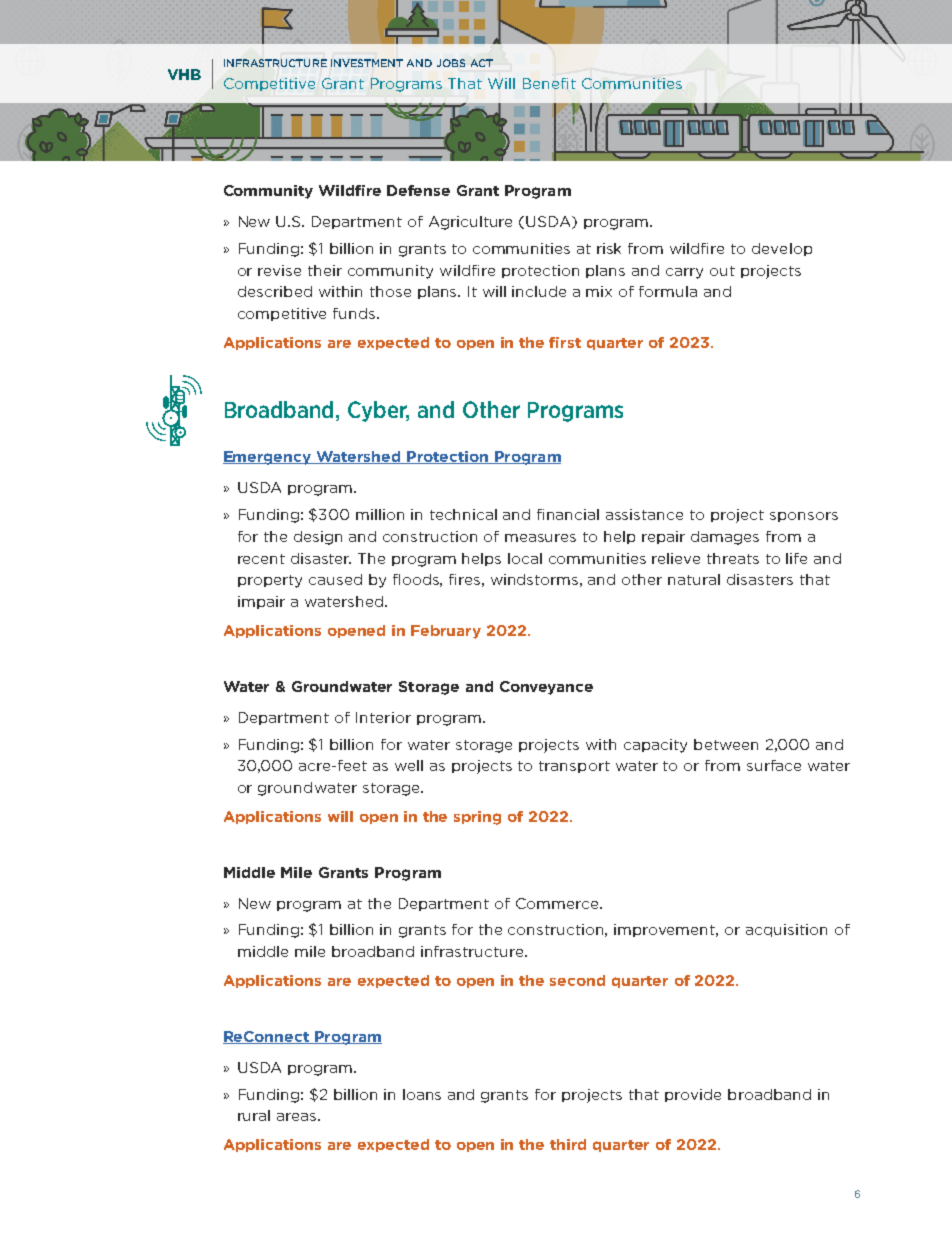 The width and height of the document is (952, 1233). I want to click on provide, so click(693, 1095).
